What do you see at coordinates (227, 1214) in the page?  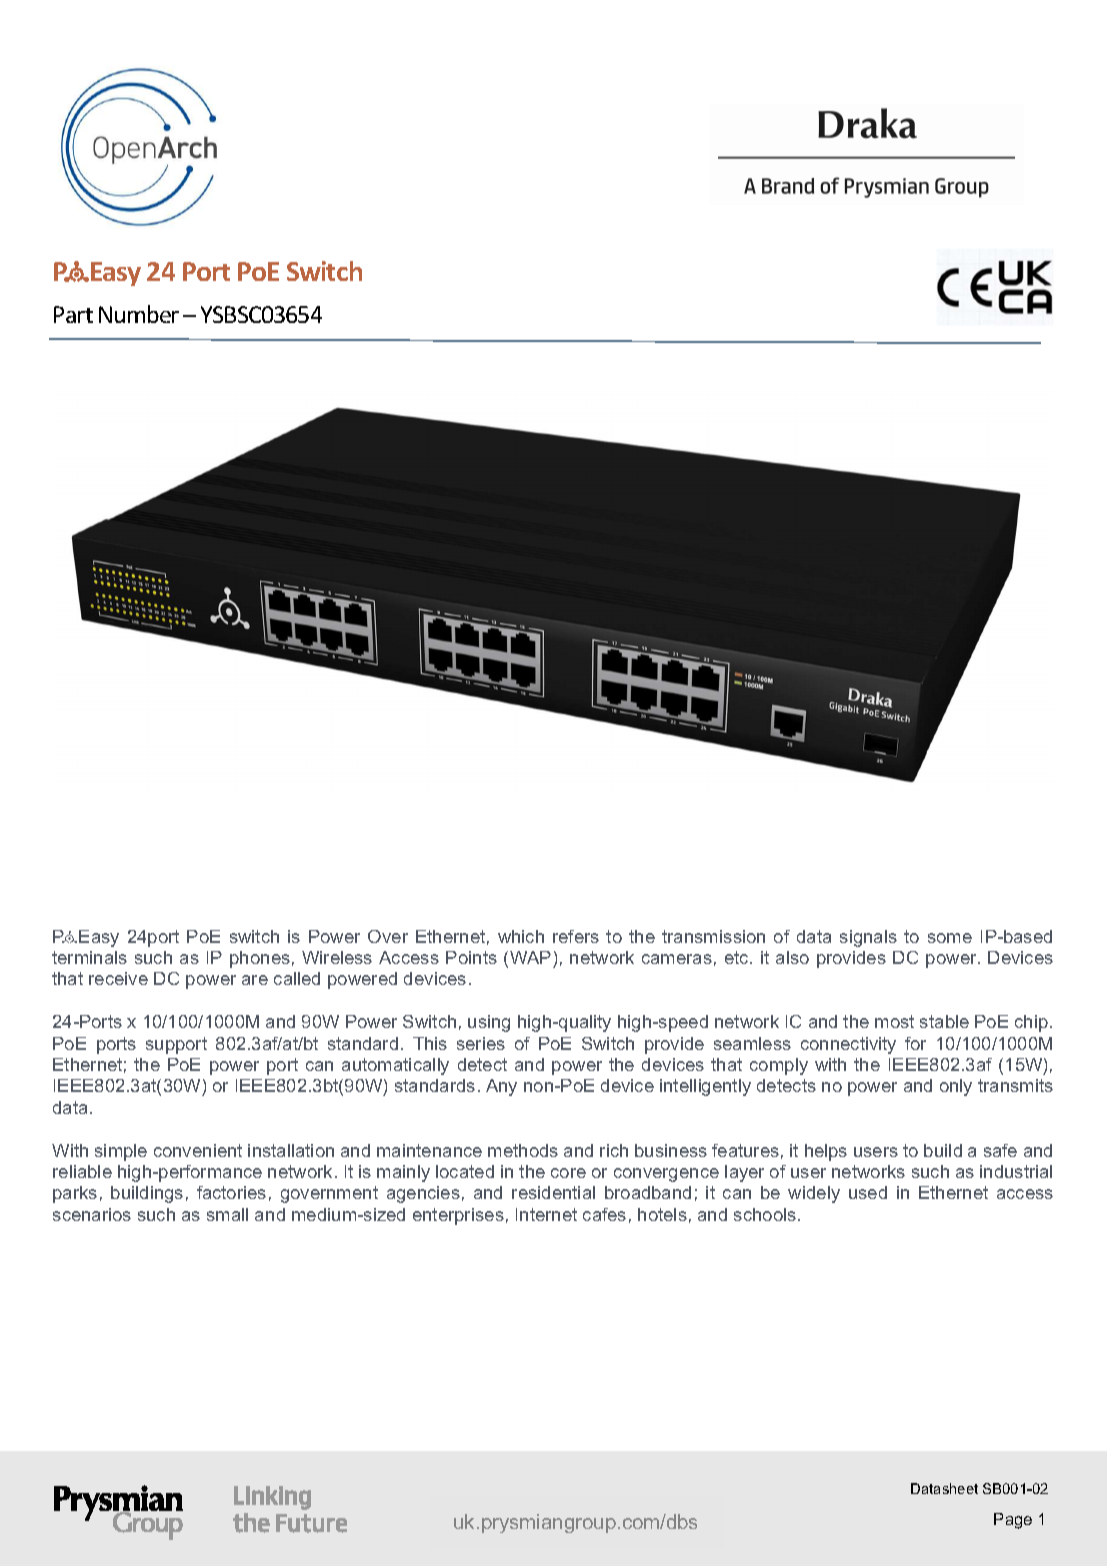 I see `small` at bounding box center [227, 1214].
